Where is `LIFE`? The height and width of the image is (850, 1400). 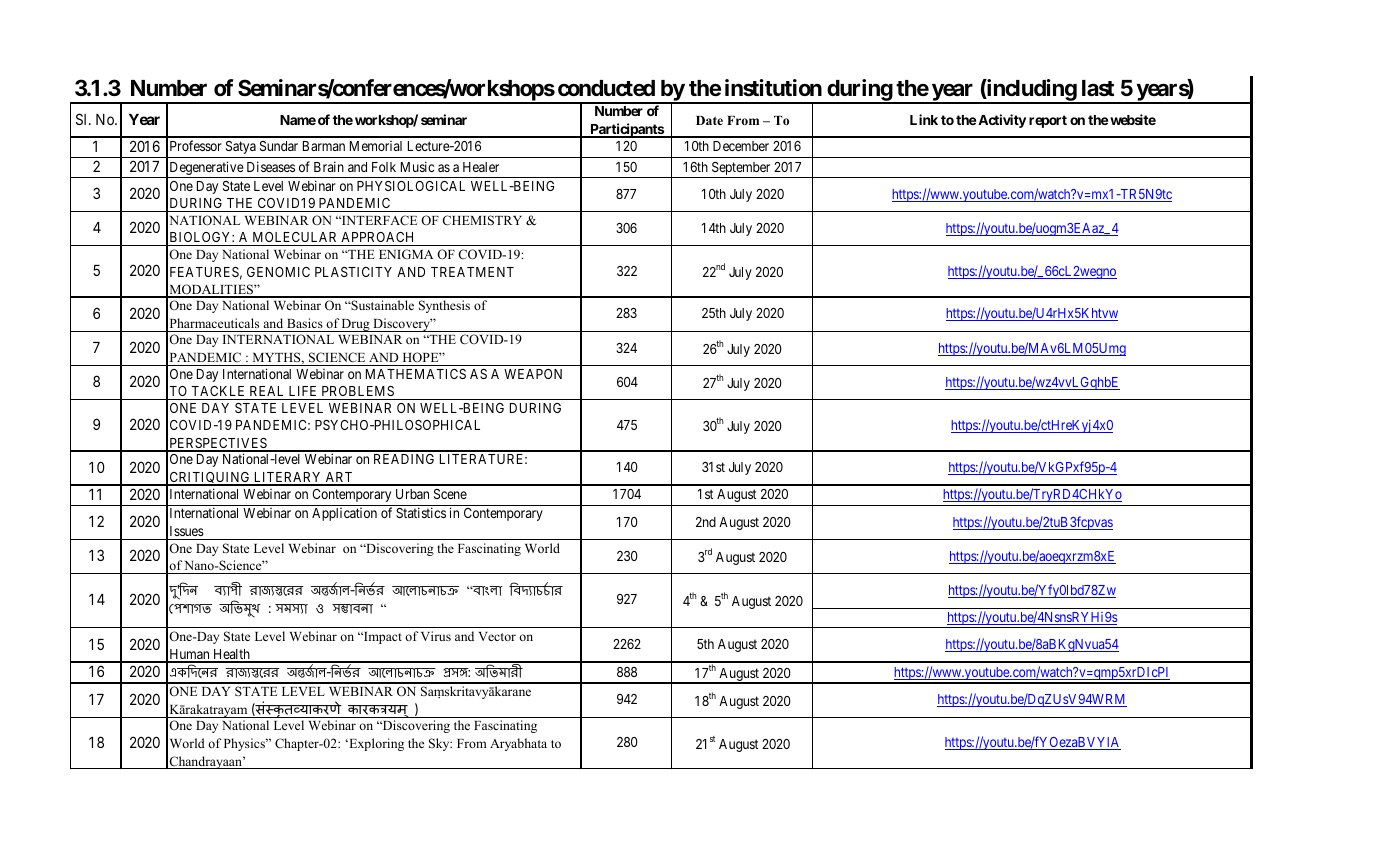
LIFE is located at coordinates (302, 391).
